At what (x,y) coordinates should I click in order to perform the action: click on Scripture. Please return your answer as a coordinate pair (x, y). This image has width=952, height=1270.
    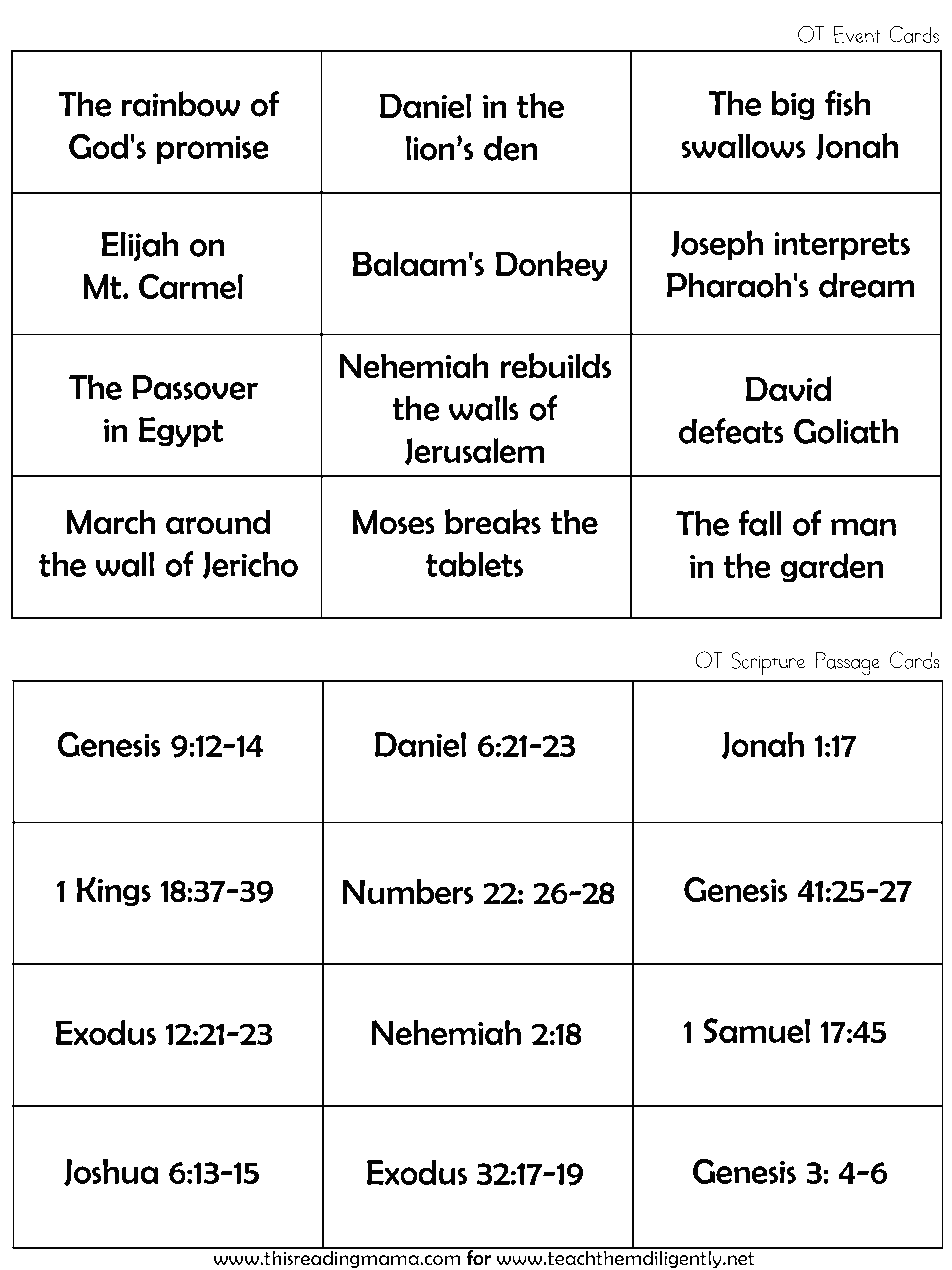
    Looking at the image, I should click on (768, 664).
